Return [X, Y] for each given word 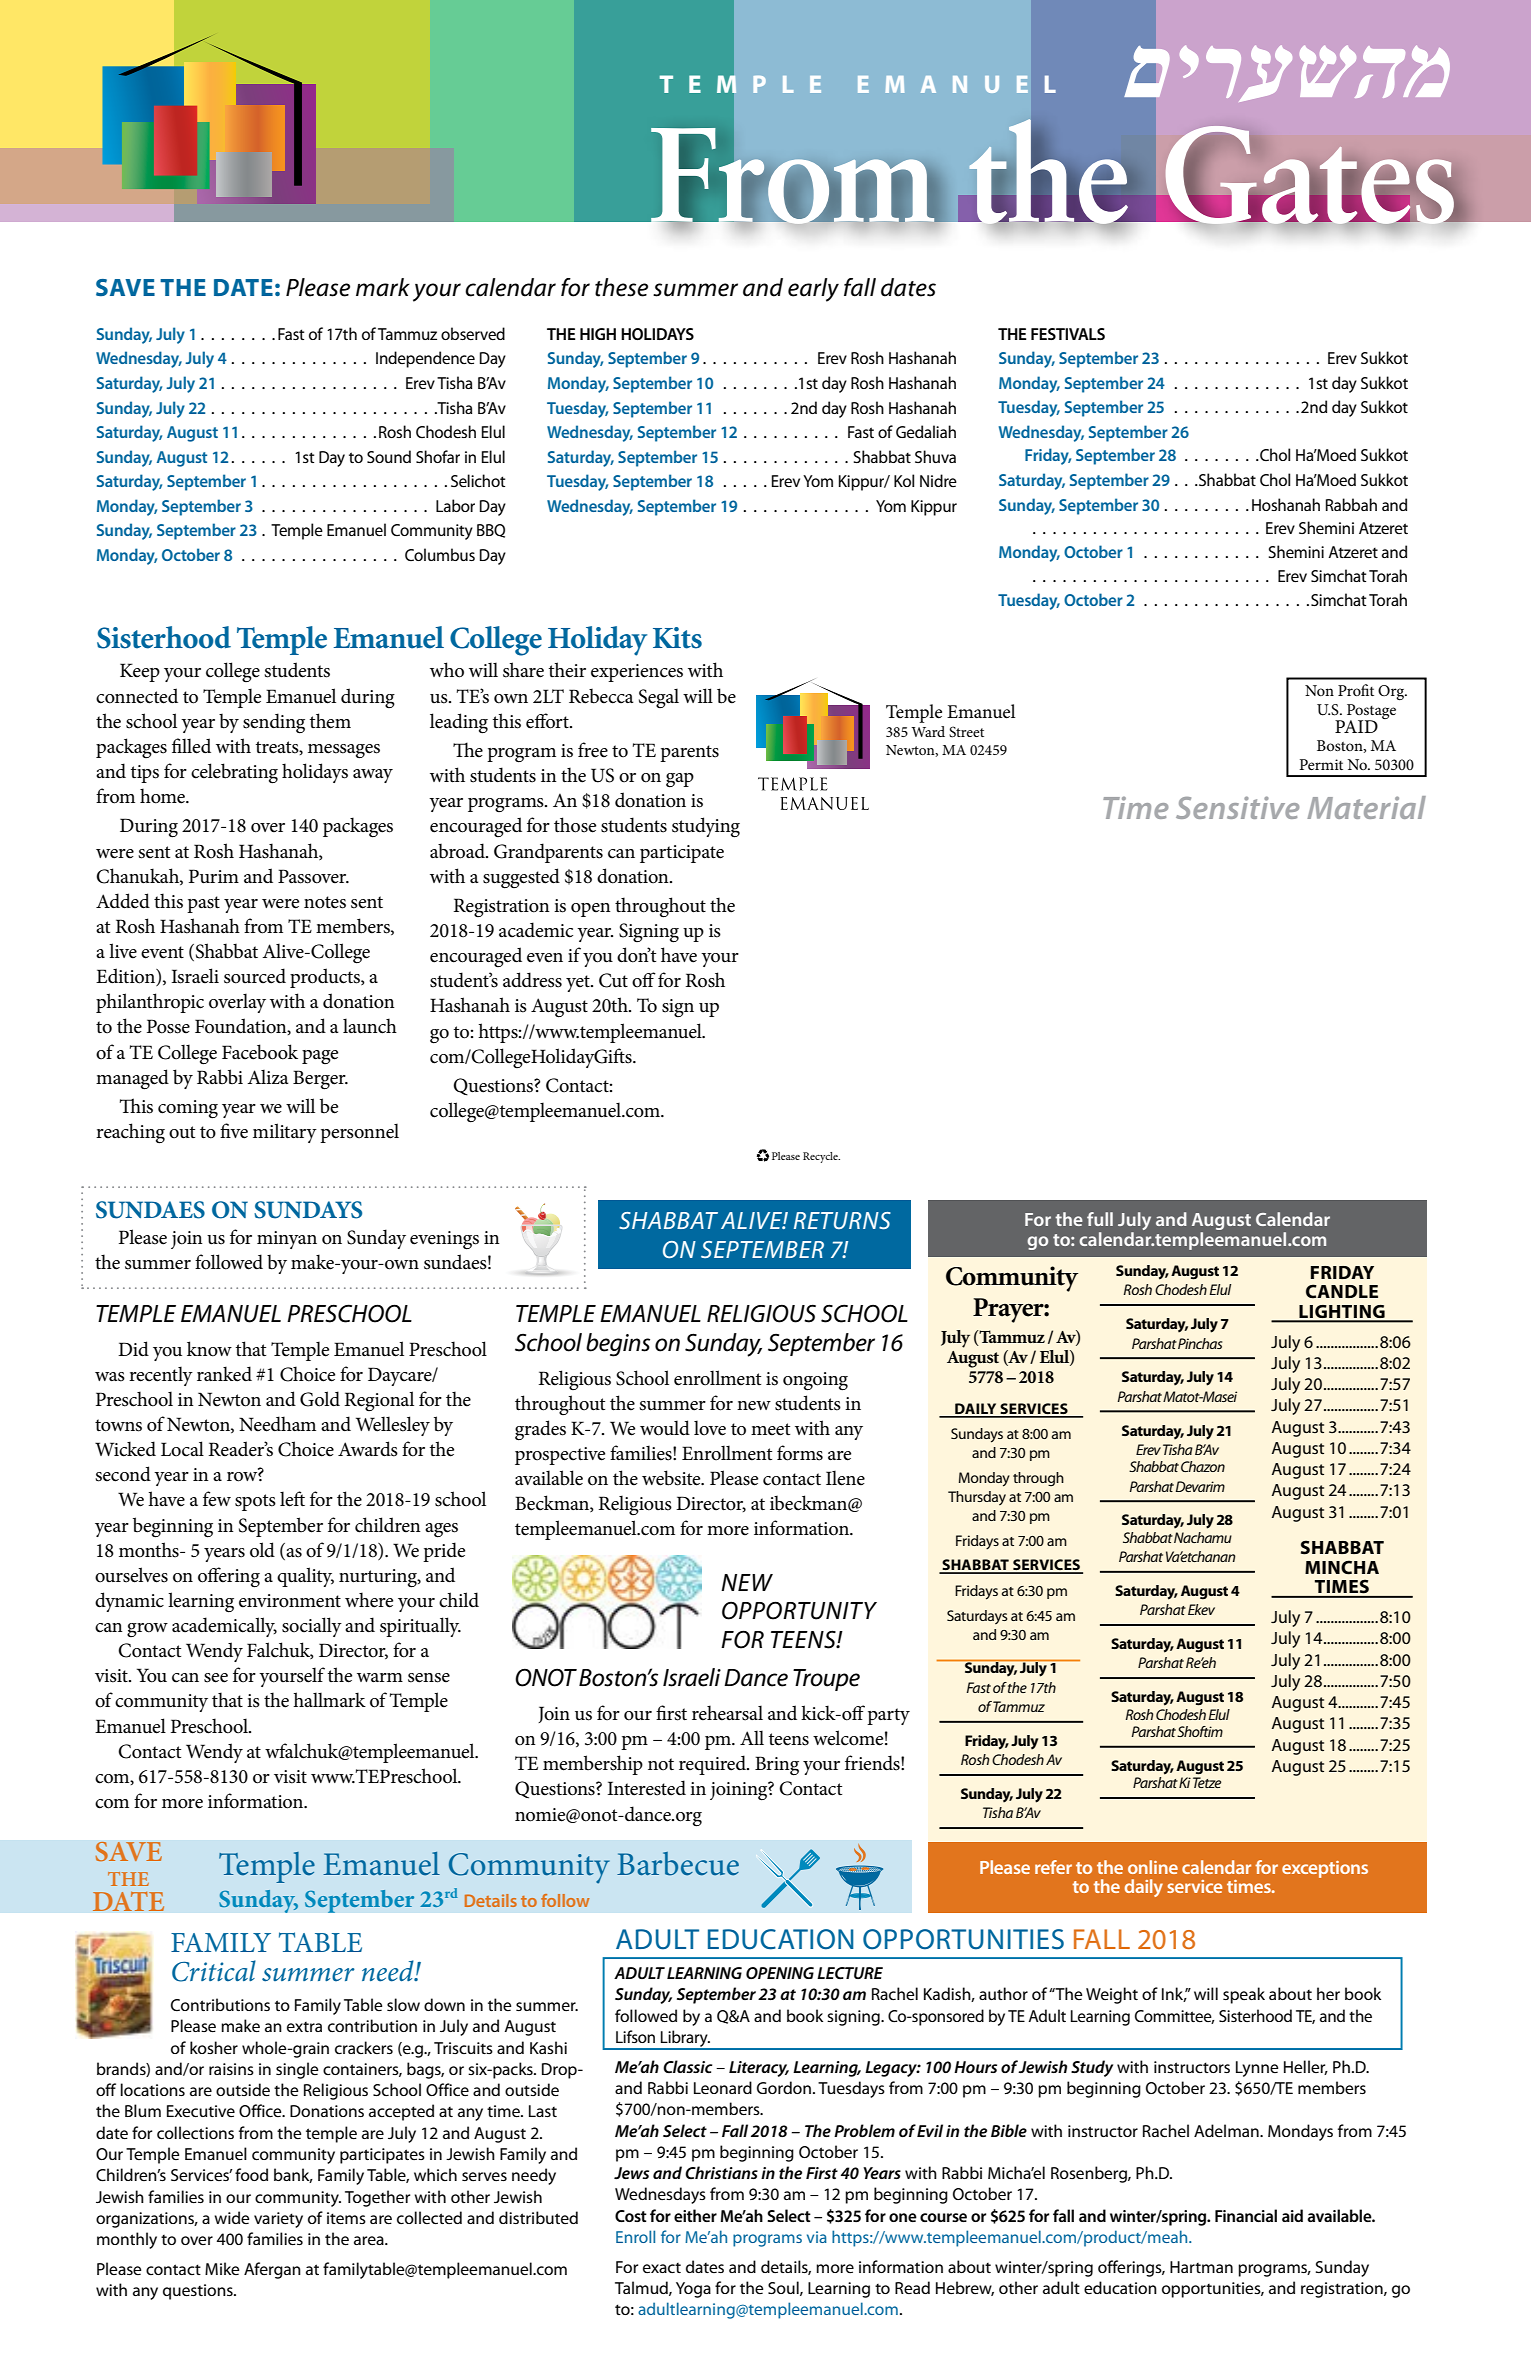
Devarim [1200, 1486]
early [813, 290]
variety [278, 2220]
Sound [389, 456]
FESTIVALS [1068, 334]
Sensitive [1237, 807]
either [695, 2215]
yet [579, 983]
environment [290, 1601]
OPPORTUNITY [799, 1610]
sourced [255, 976]
